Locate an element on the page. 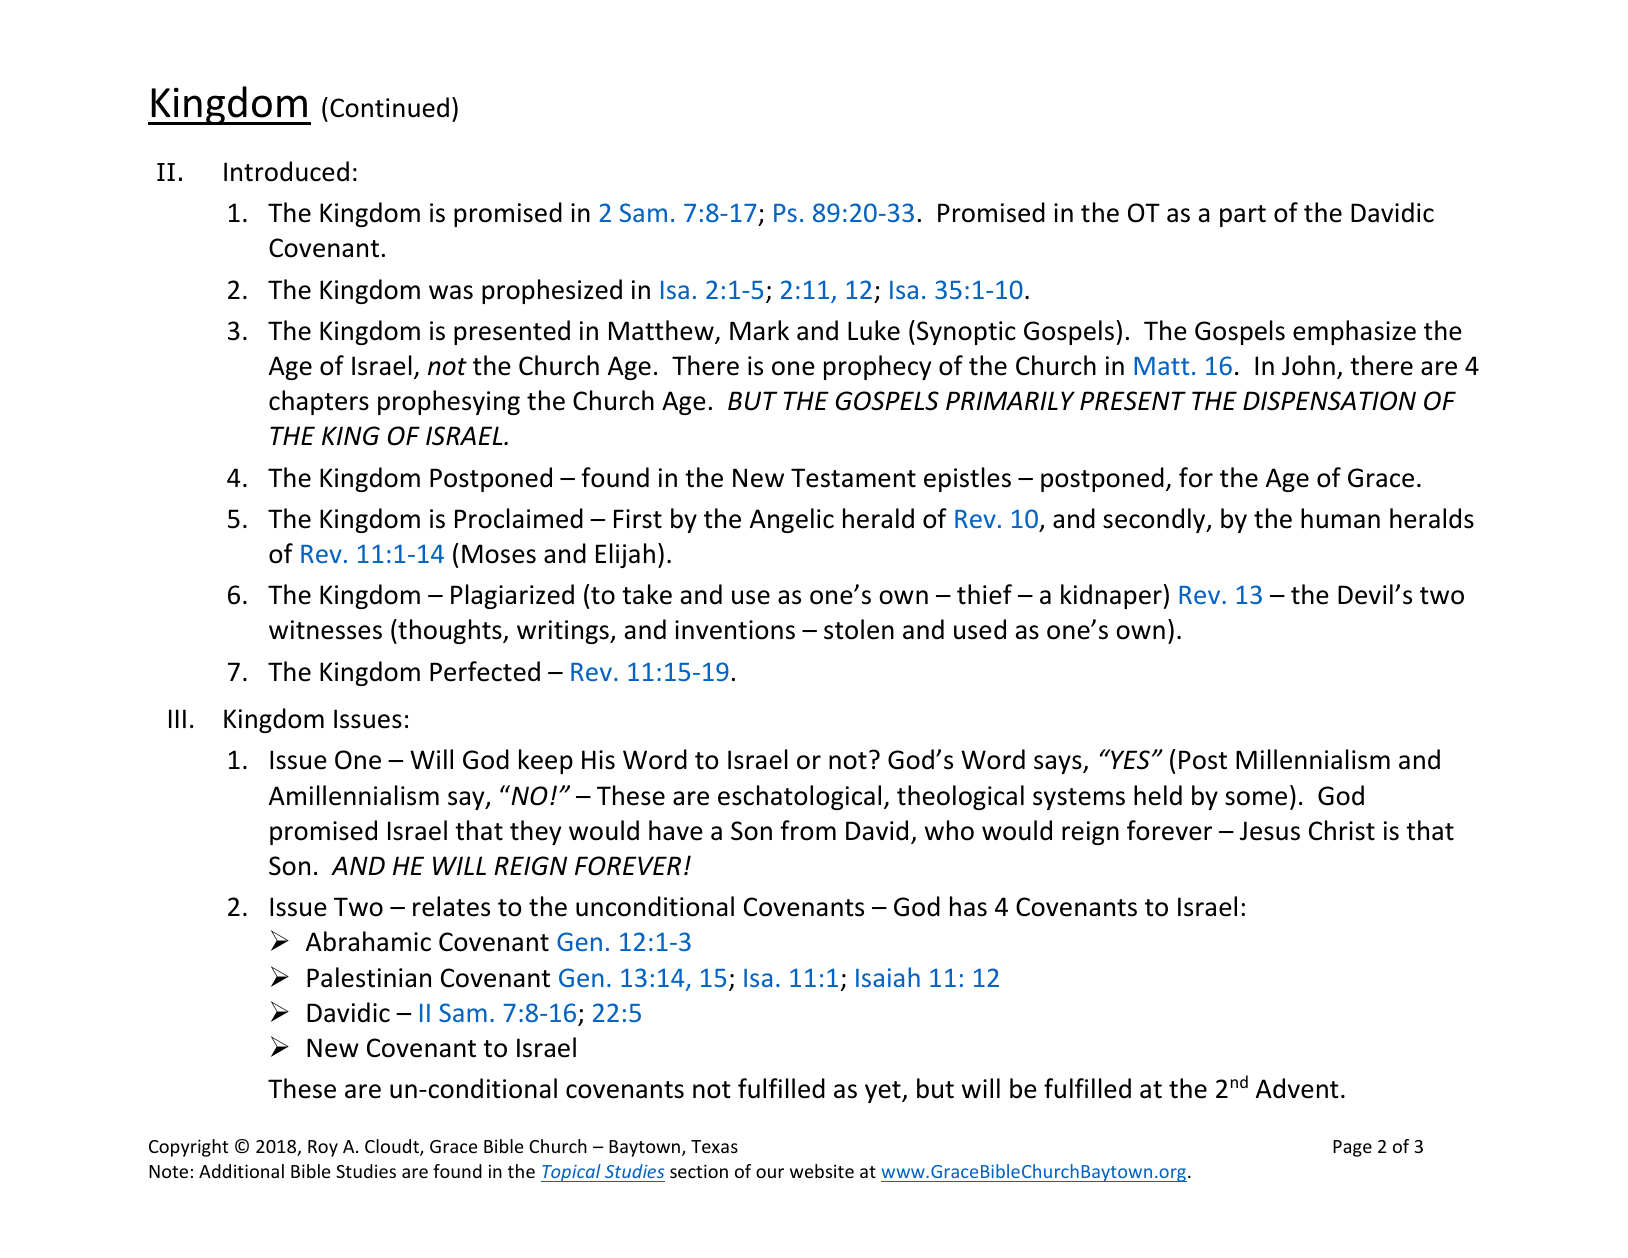 The height and width of the image is (1258, 1628). Jesus is located at coordinates (1270, 831).
